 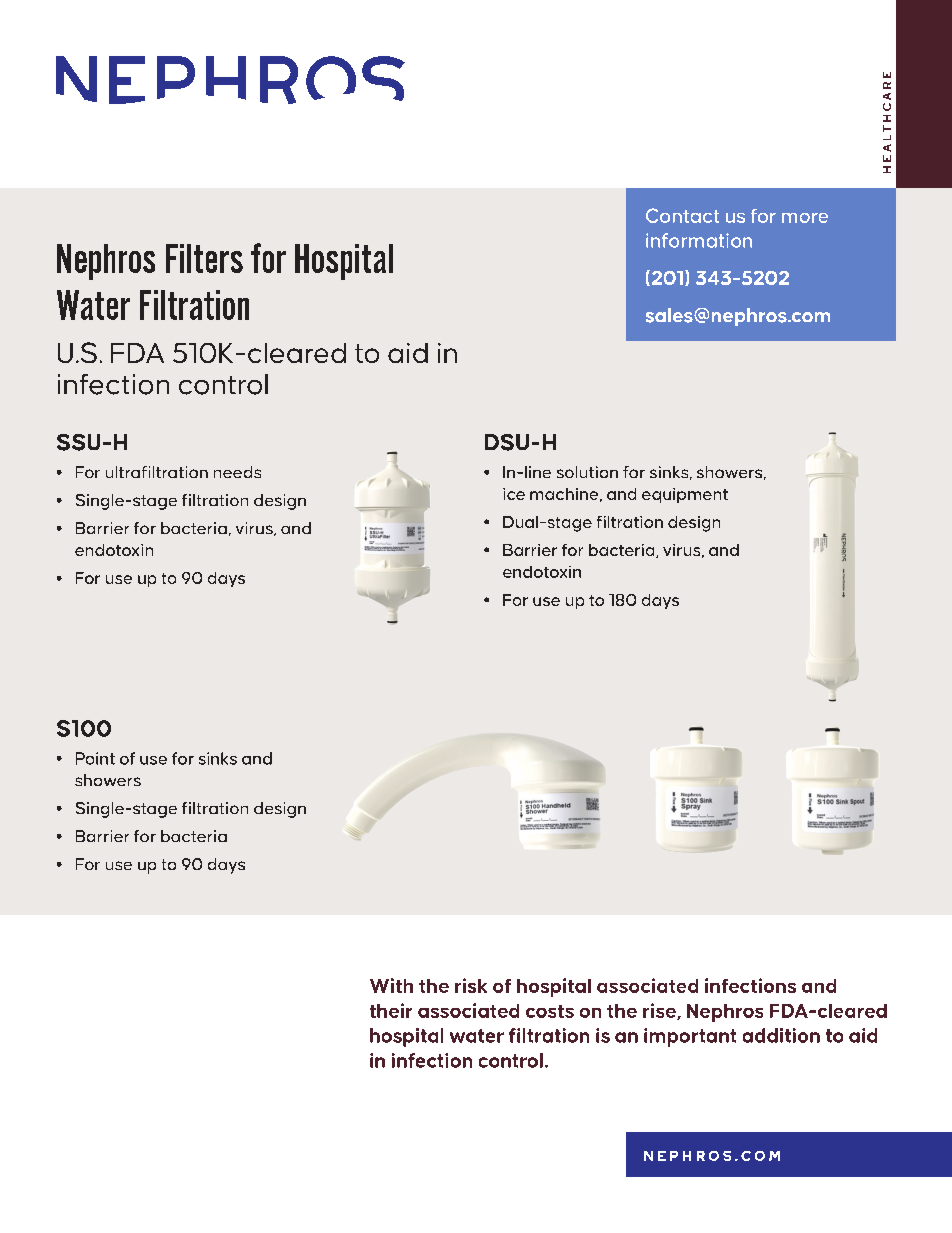 I want to click on Point, so click(x=95, y=758).
